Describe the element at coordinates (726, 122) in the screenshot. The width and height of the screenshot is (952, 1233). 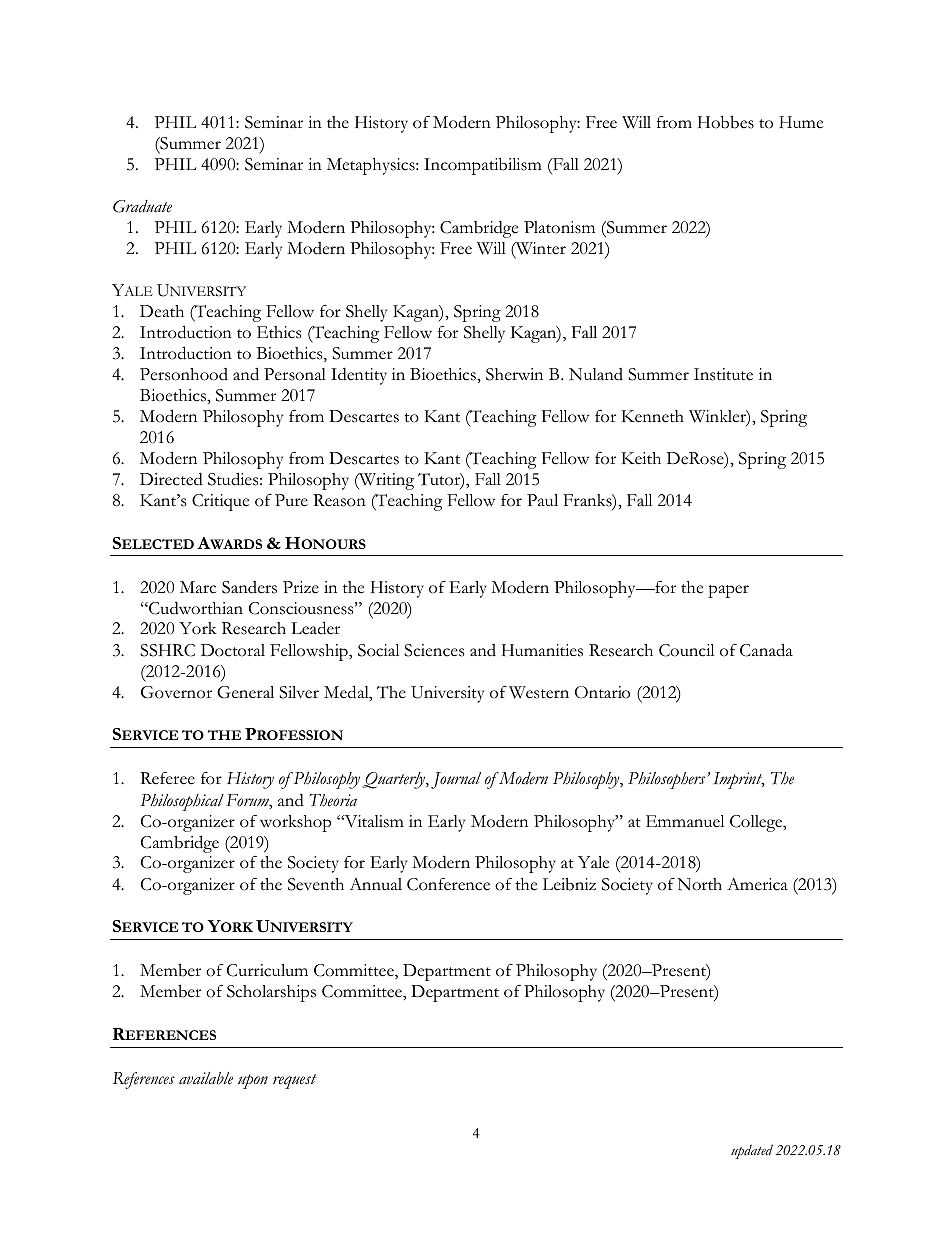
I see `Hobbes` at that location.
